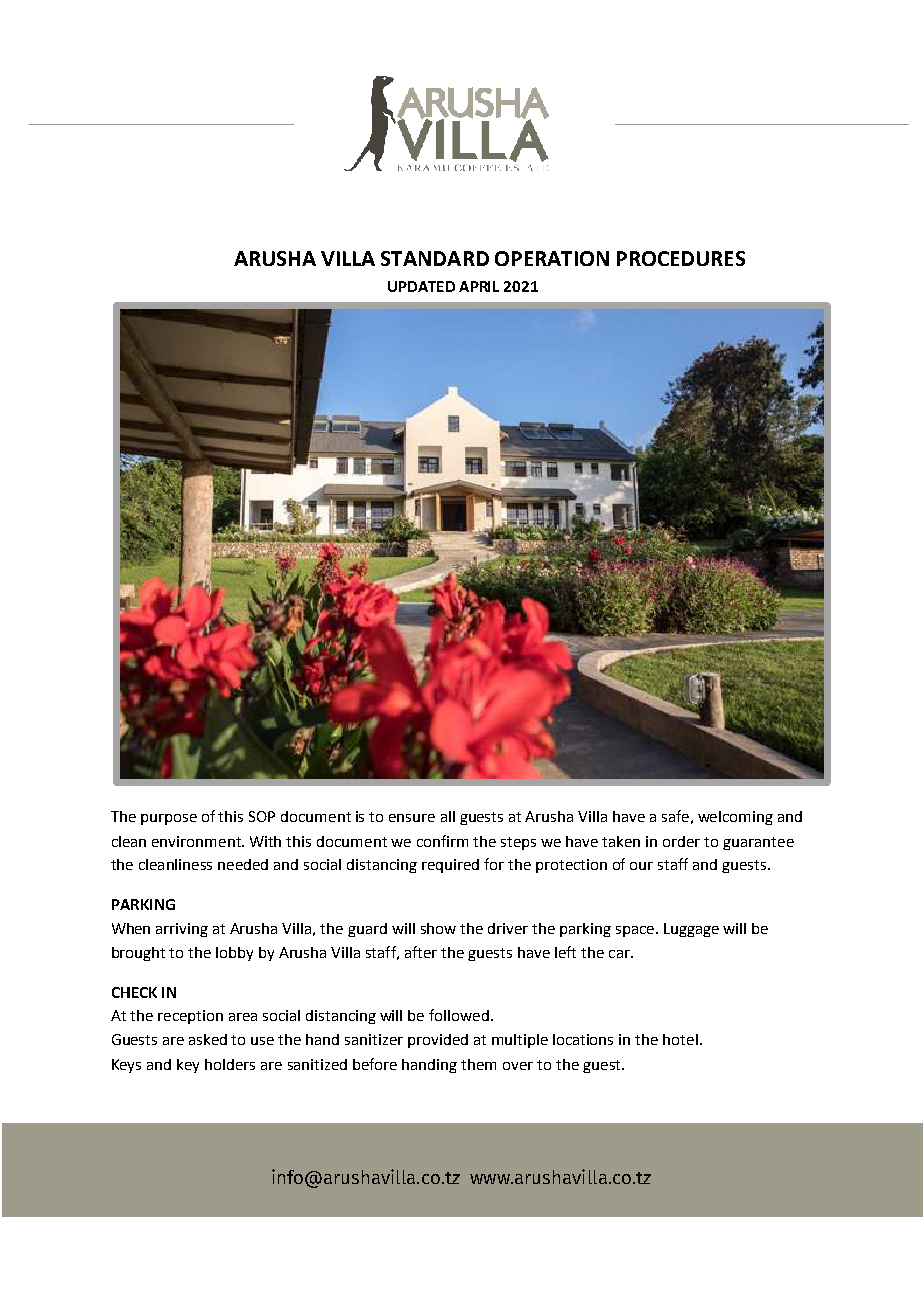 The image size is (924, 1308). I want to click on safe, so click(675, 816).
